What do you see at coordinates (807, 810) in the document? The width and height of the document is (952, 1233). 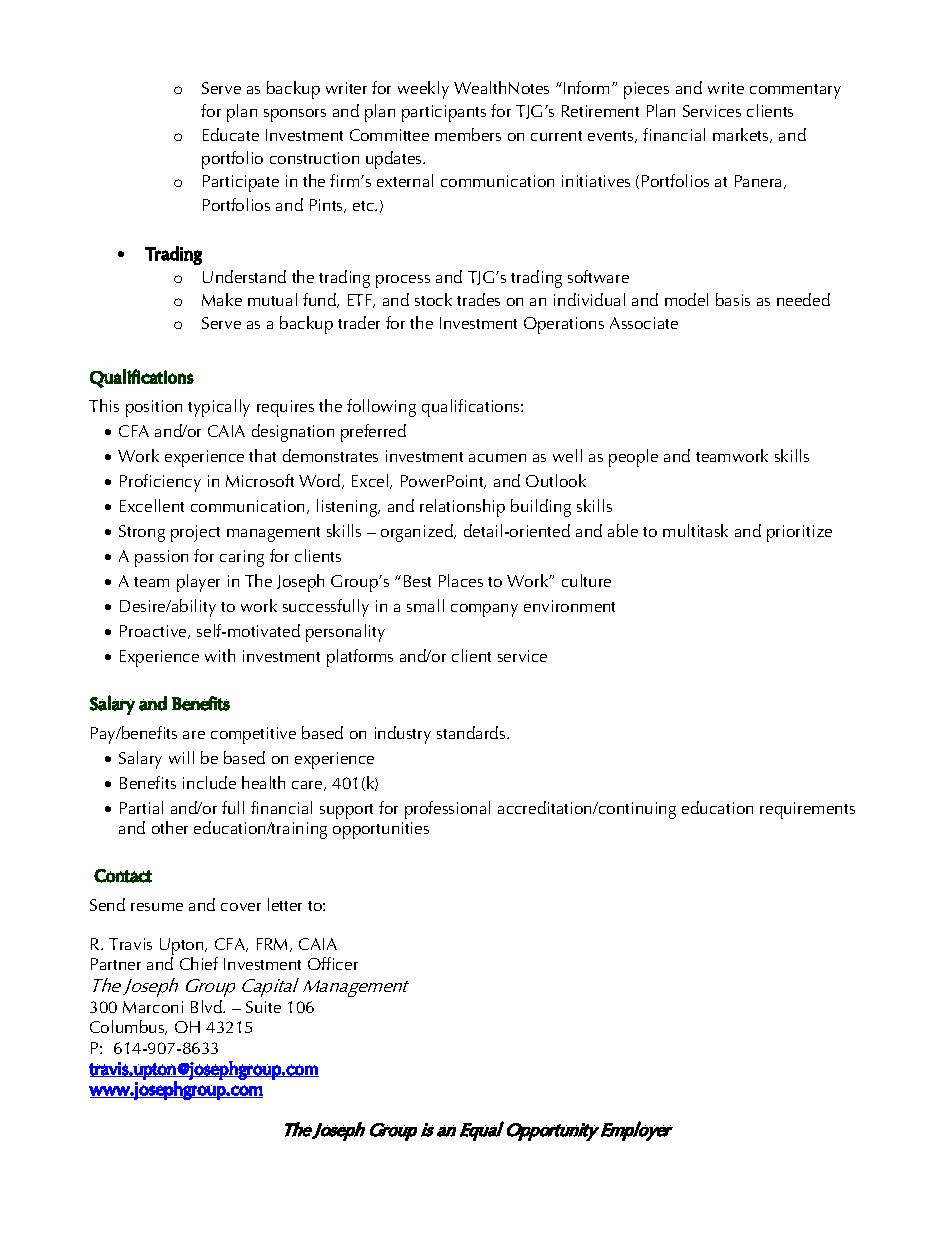 I see `requirements` at bounding box center [807, 810].
